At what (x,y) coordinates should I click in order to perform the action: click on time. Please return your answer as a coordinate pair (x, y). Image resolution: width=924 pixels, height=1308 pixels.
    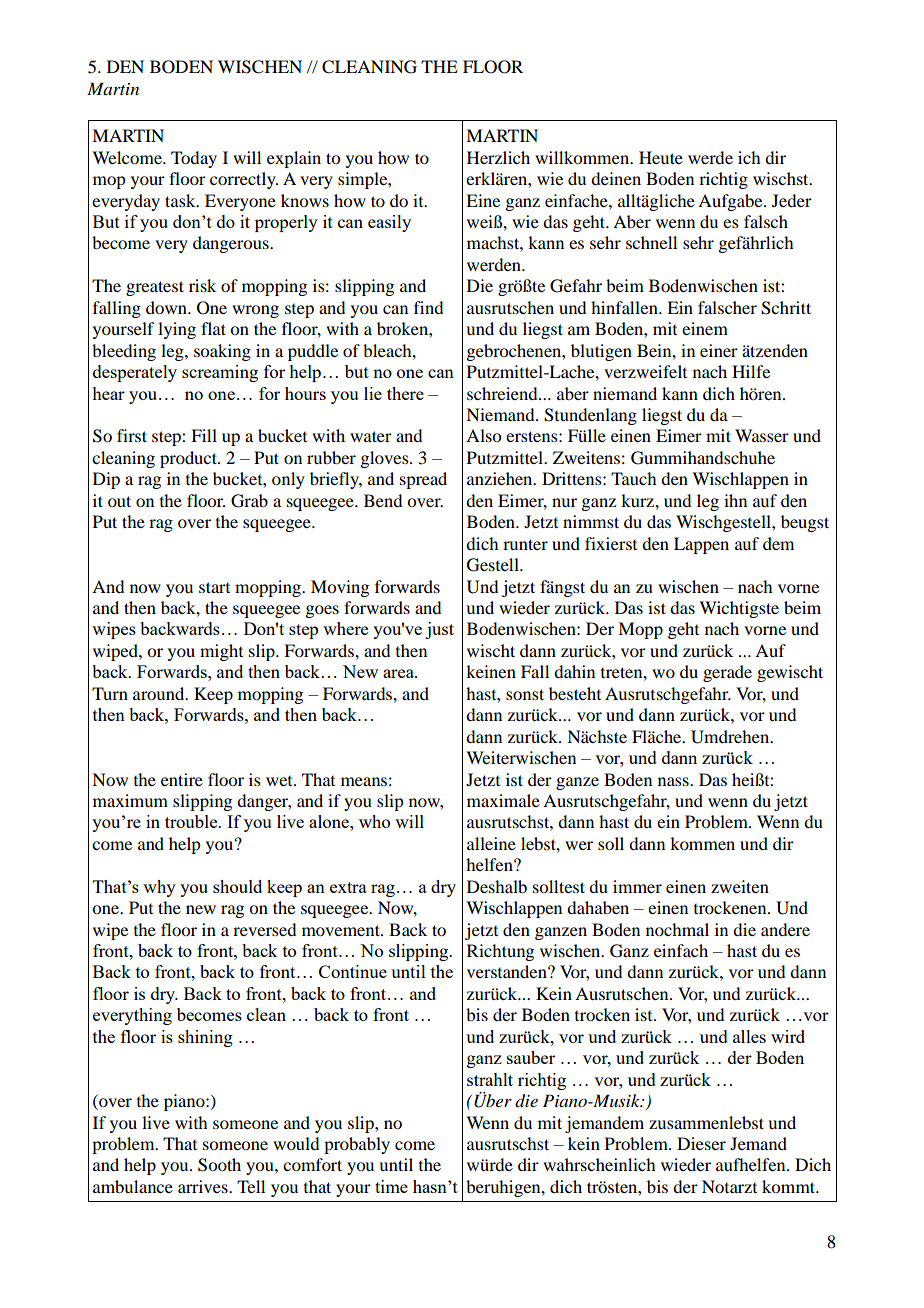
    Looking at the image, I should click on (391, 1186).
